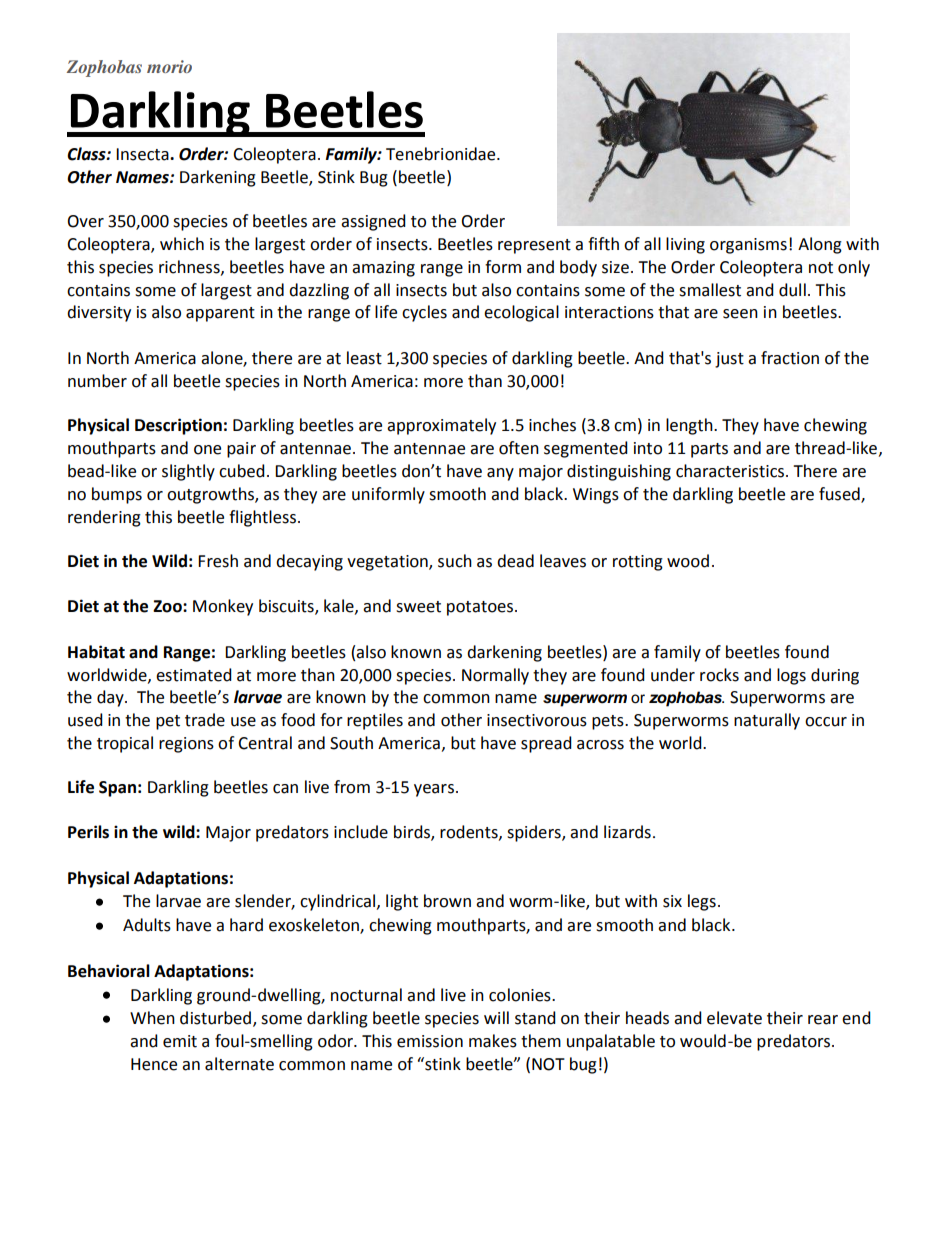  Describe the element at coordinates (178, 426) in the screenshot. I see `Description` at that location.
